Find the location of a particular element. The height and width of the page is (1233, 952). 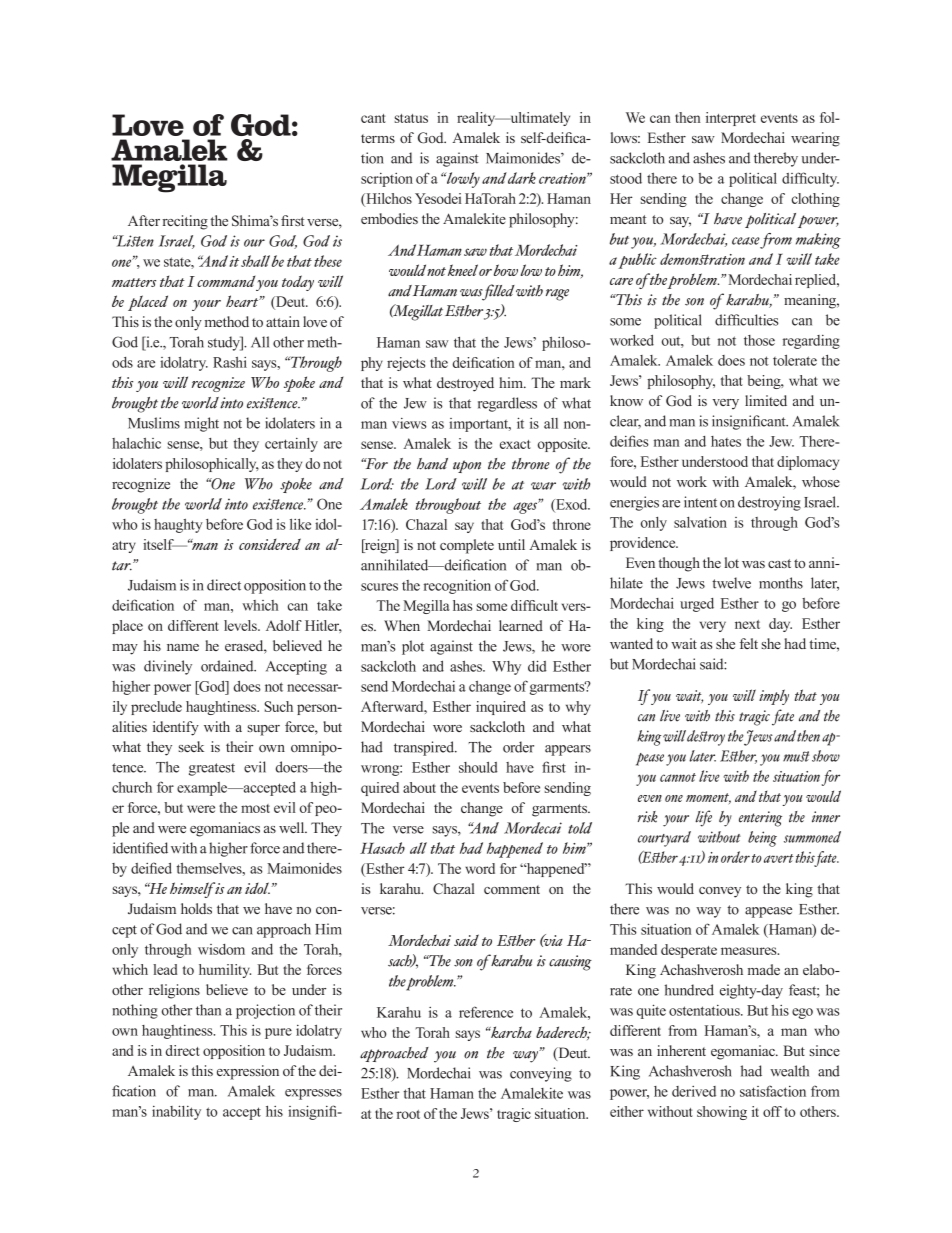

haughty is located at coordinates (178, 526).
